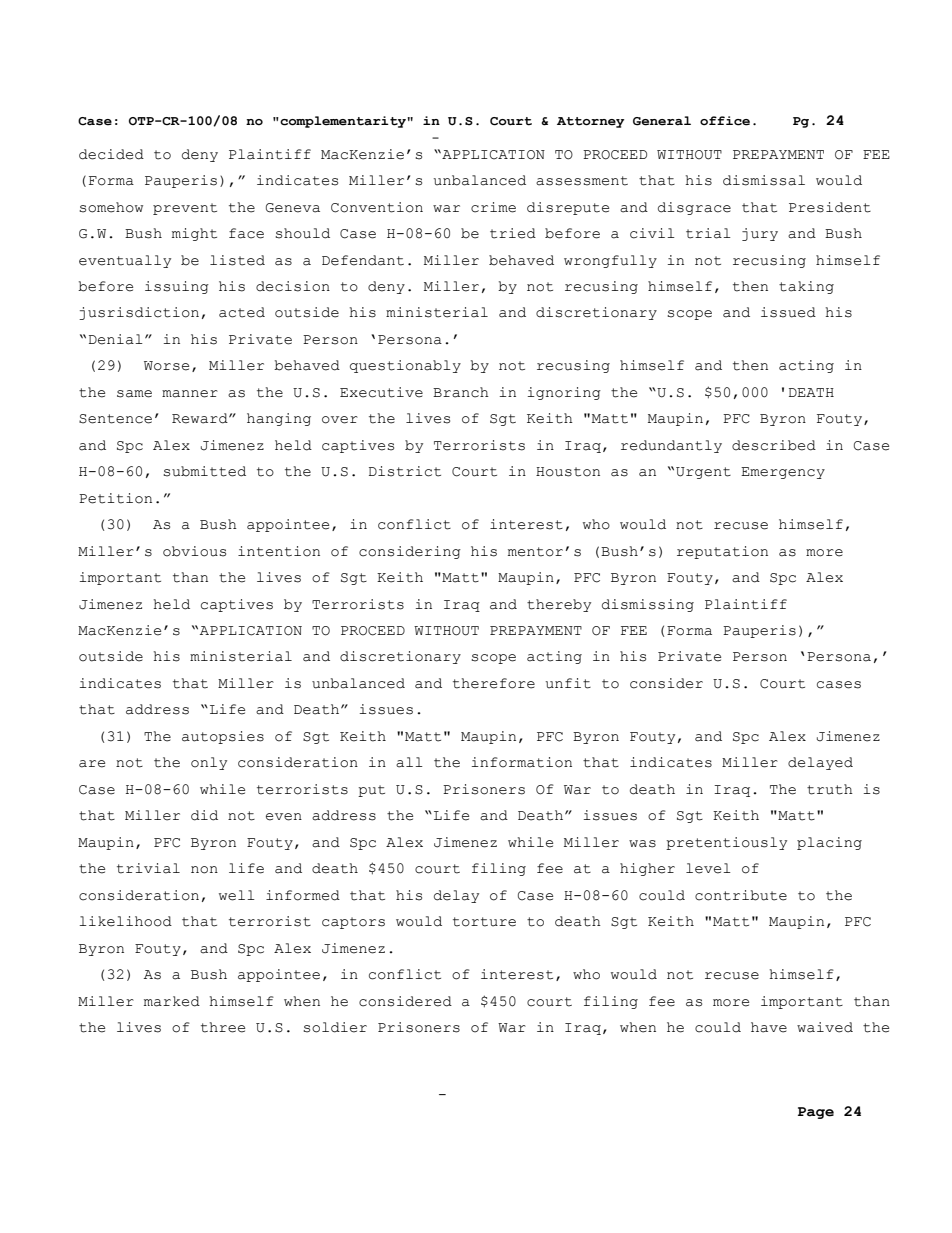 Image resolution: width=952 pixels, height=1233 pixels. Describe the element at coordinates (830, 789) in the image. I see `truth` at that location.
